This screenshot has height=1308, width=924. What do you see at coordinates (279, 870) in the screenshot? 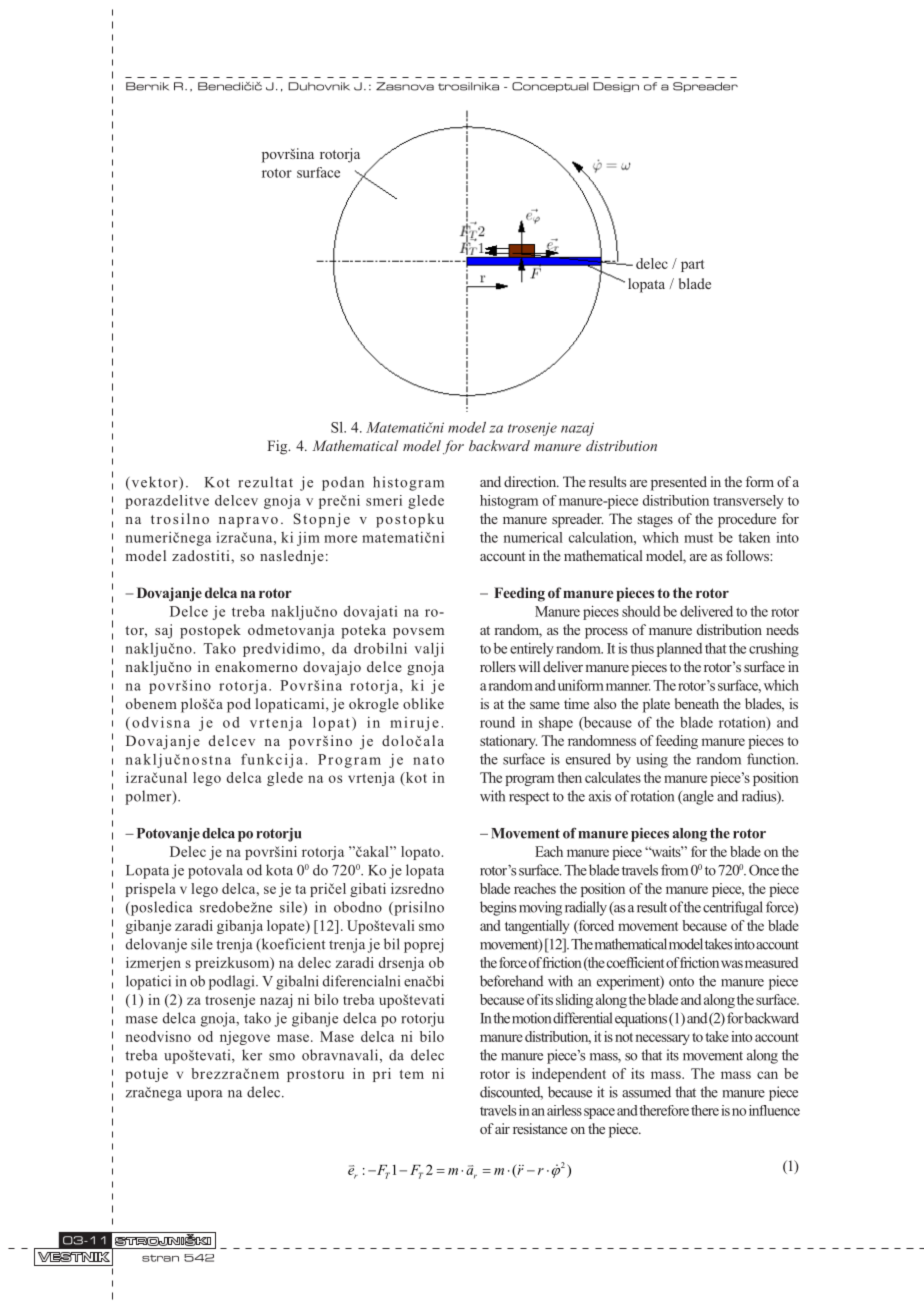
I see `kota` at bounding box center [279, 870].
